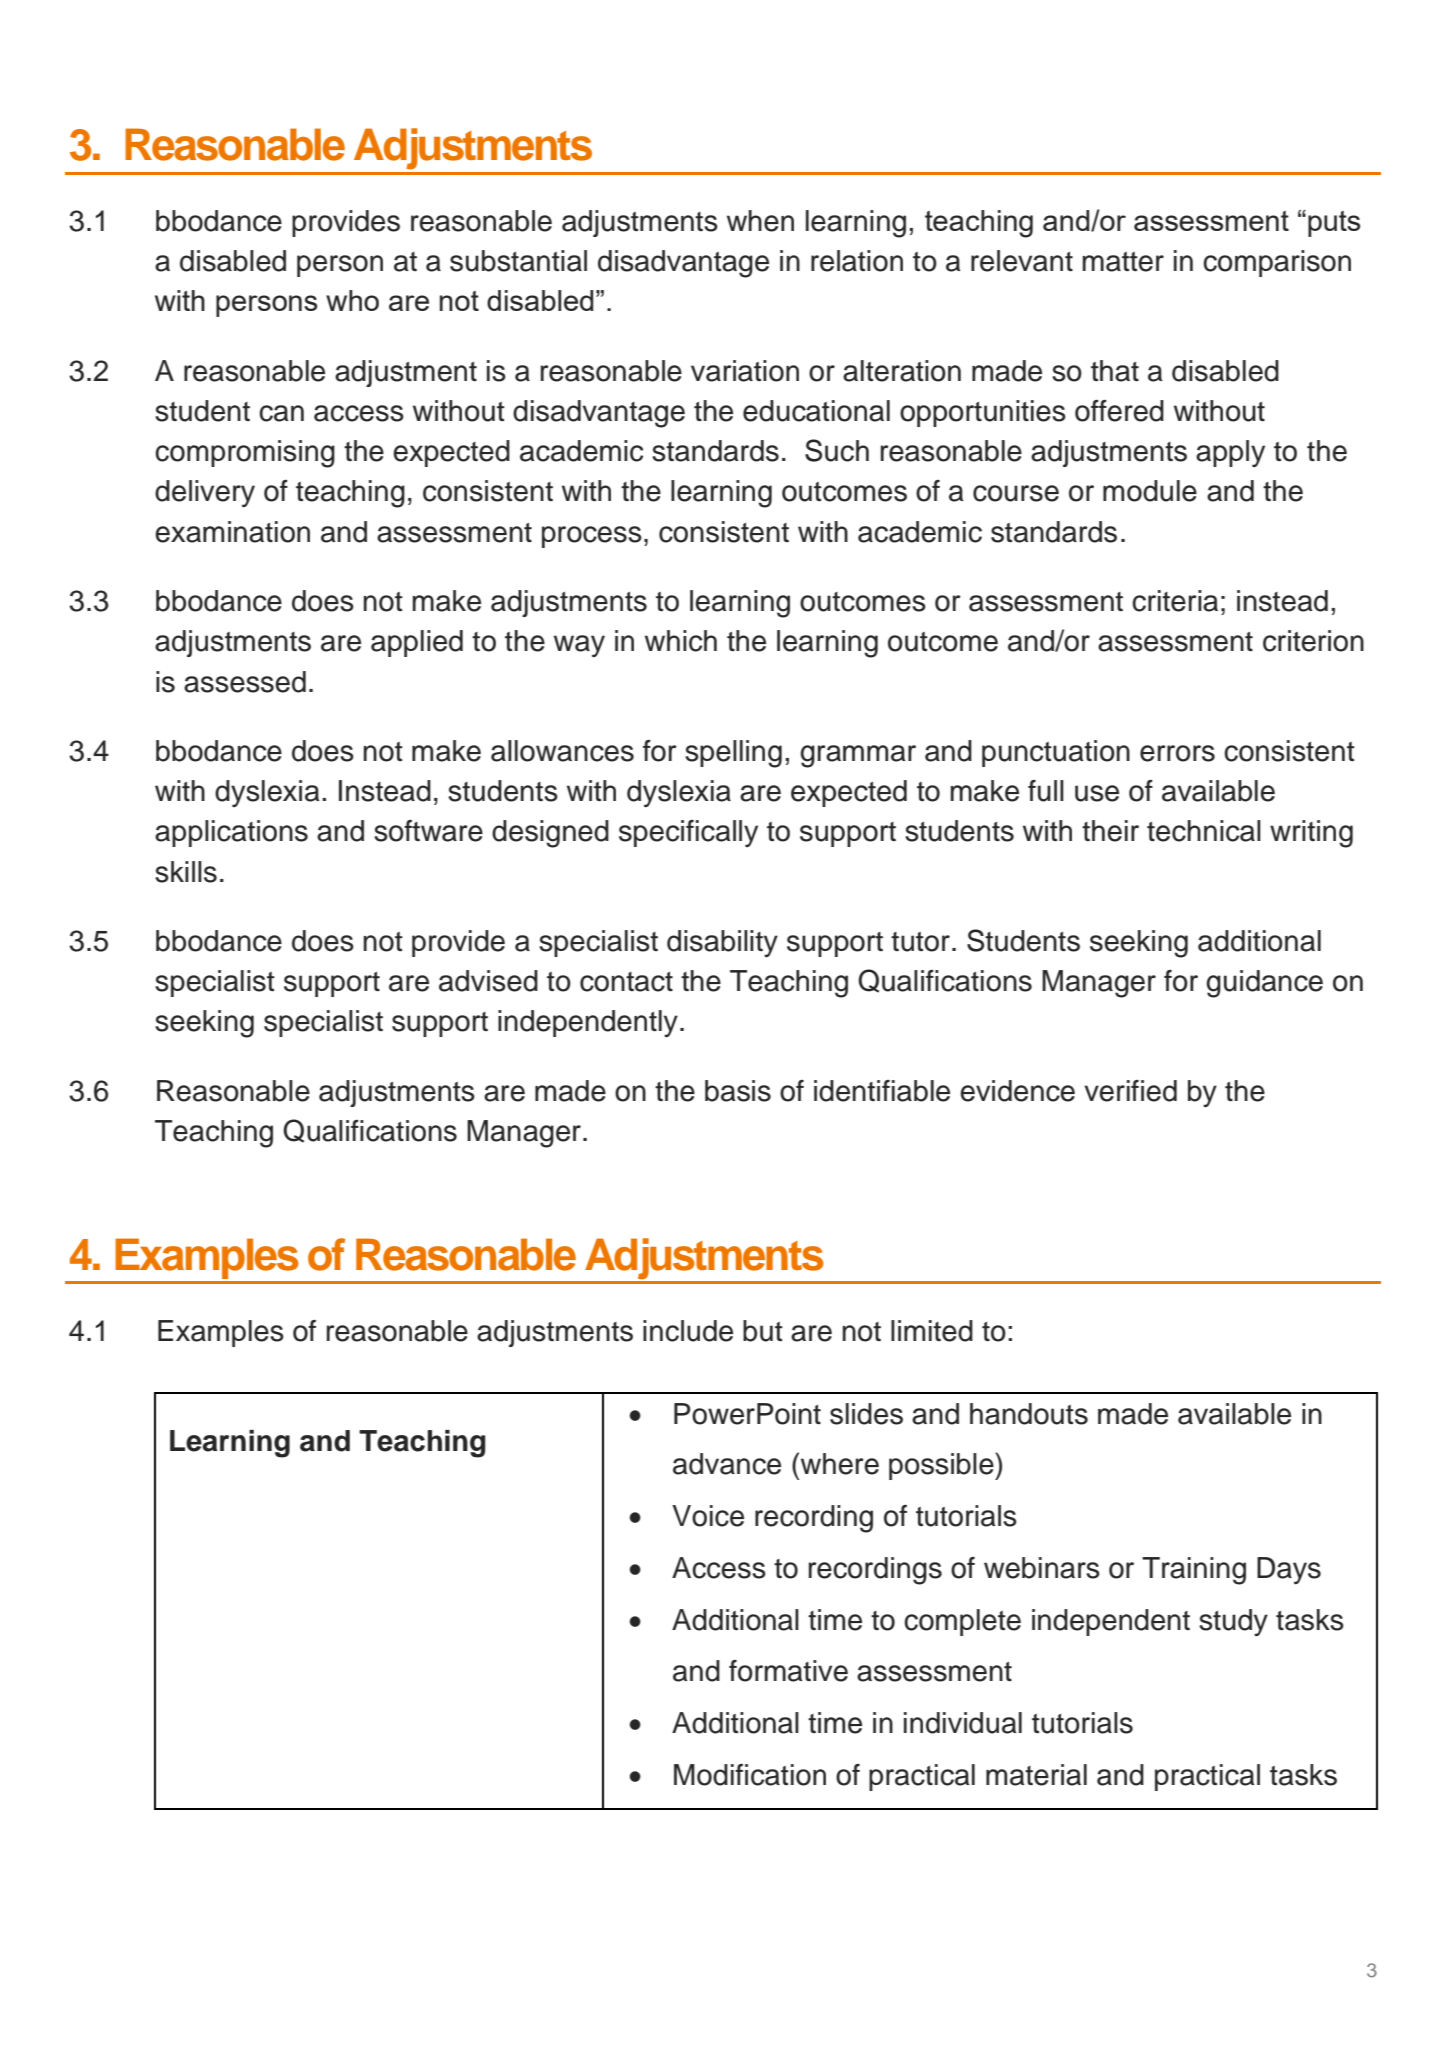 The image size is (1446, 2045). I want to click on errors, so click(1177, 753).
